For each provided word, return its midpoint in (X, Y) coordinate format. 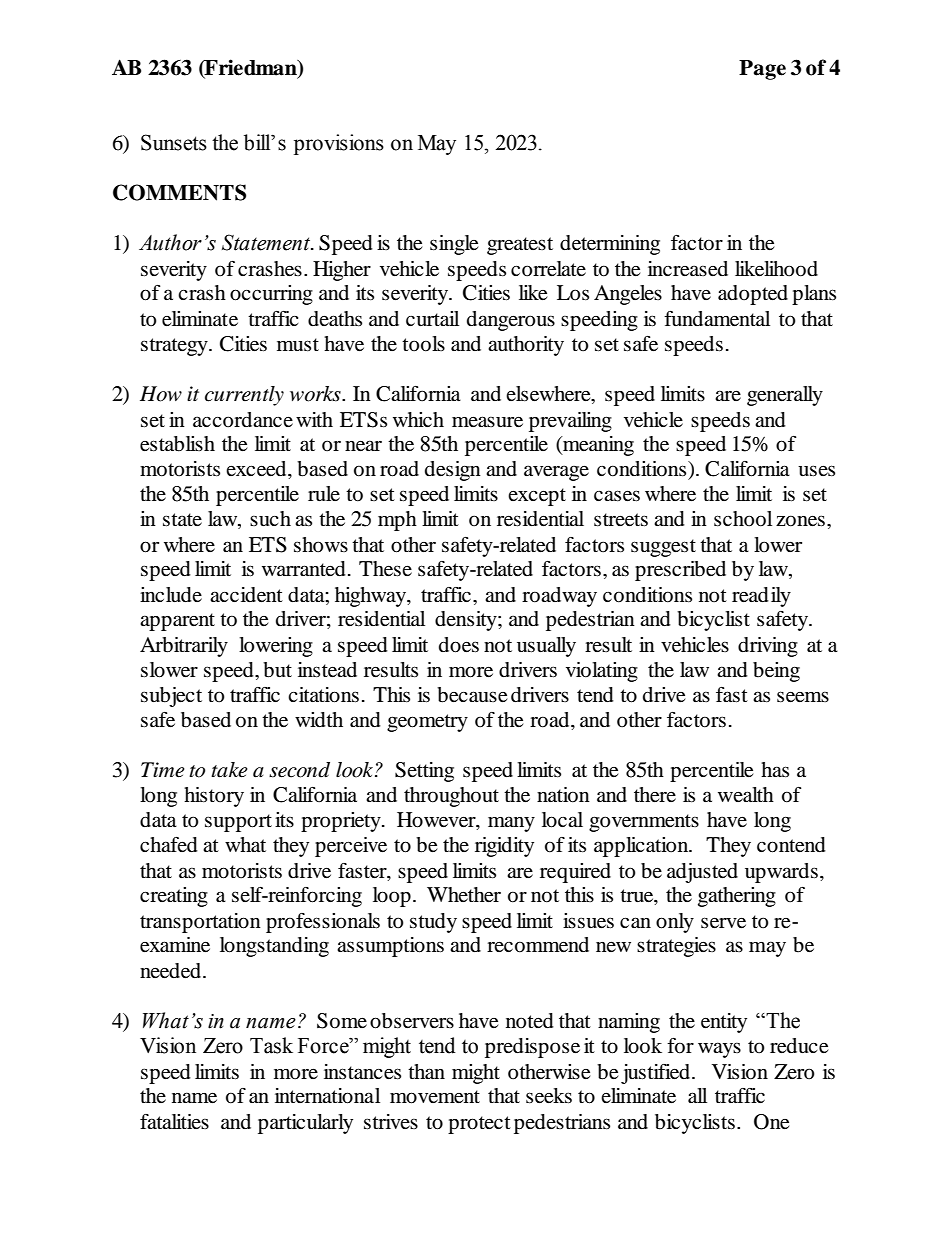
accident (246, 595)
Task (271, 1045)
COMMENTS (179, 192)
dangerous (511, 321)
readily (761, 597)
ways (719, 1050)
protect (479, 1125)
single (454, 245)
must (298, 344)
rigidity (504, 847)
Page (762, 70)
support (238, 823)
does (459, 645)
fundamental (717, 319)
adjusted (702, 873)
